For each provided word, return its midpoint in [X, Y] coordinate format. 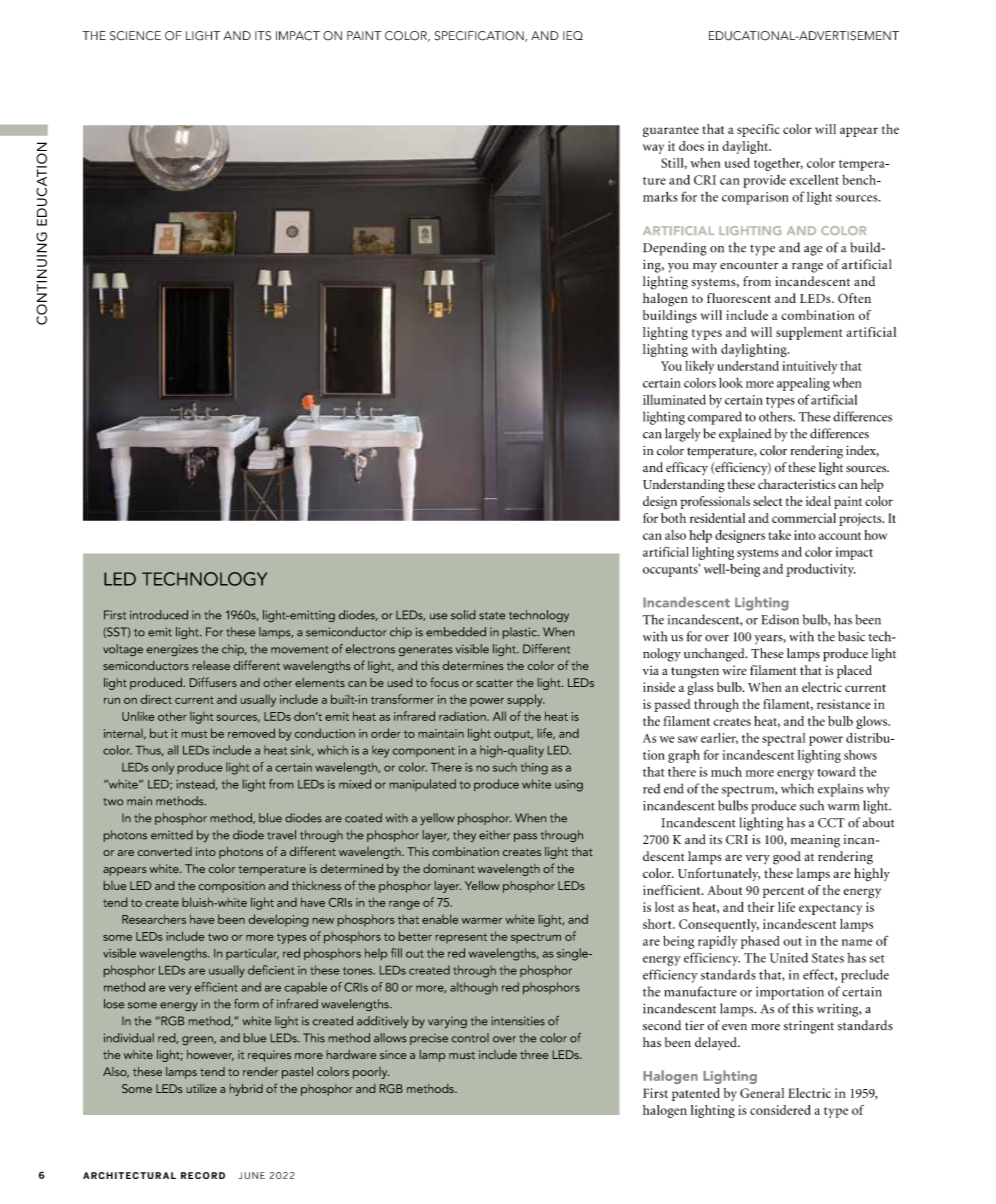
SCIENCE [135, 36]
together [778, 164]
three [534, 1054]
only [163, 768]
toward [836, 772]
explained [745, 435]
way [653, 149]
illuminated [674, 399]
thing [534, 768]
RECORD [203, 1175]
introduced [159, 615]
